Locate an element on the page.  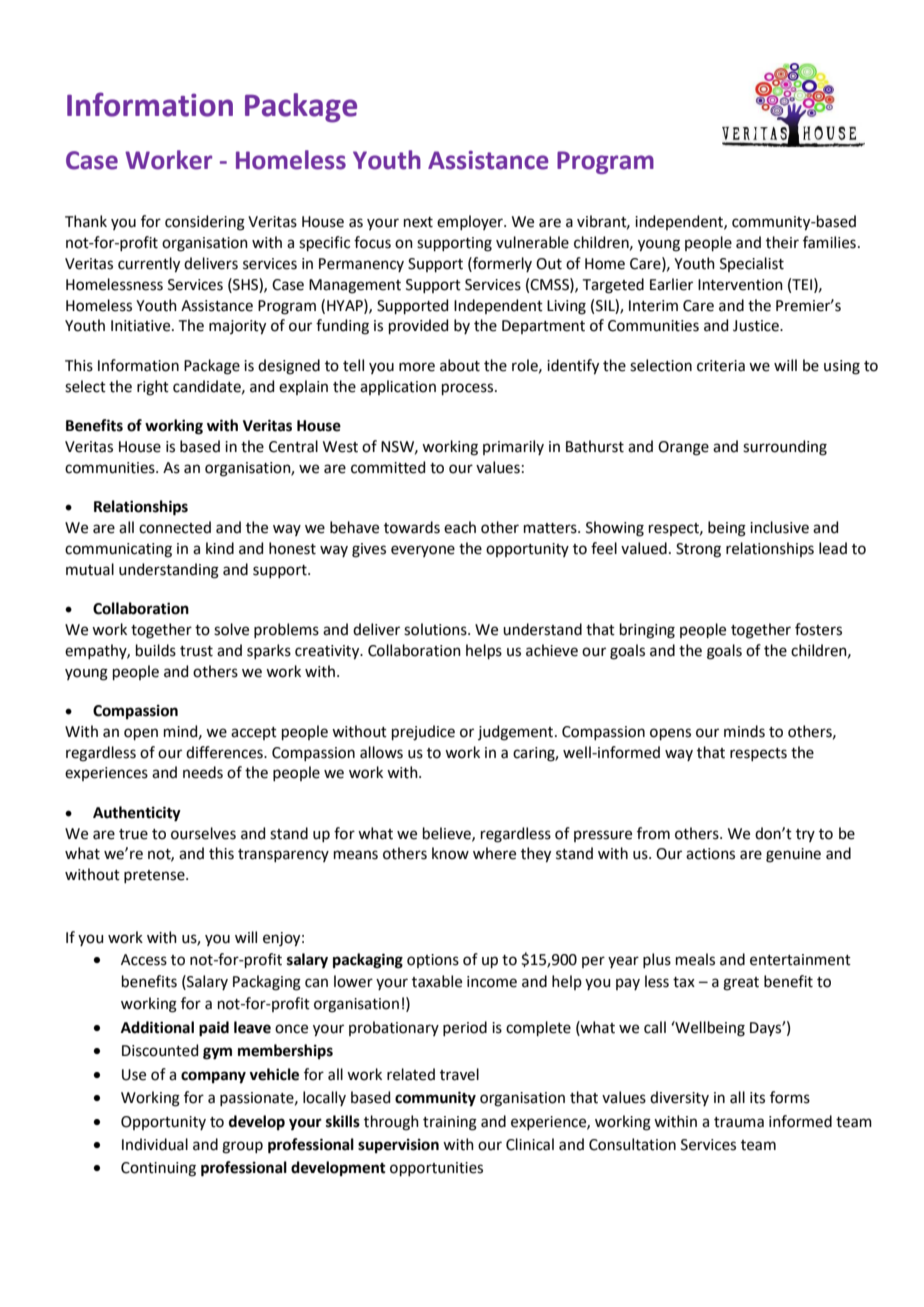
solutions is located at coordinates (436, 629).
